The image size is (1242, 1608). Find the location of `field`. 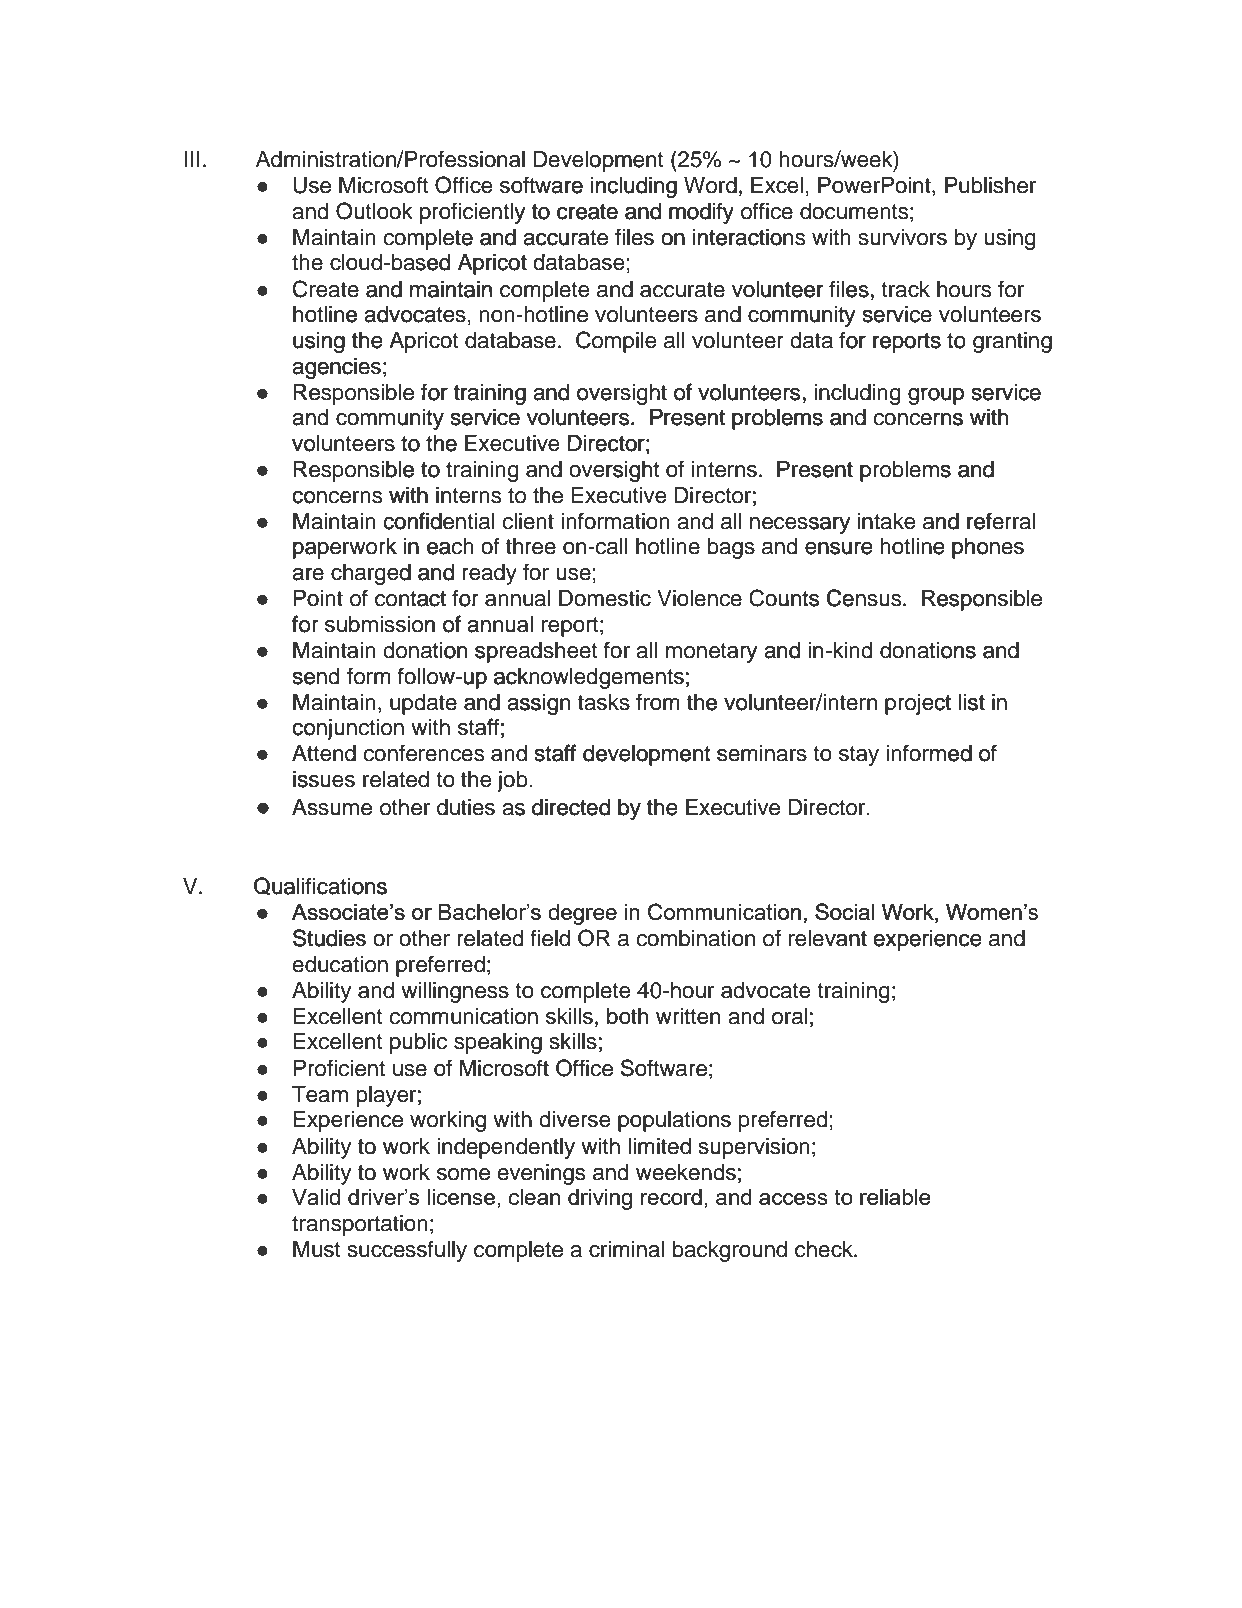

field is located at coordinates (550, 938).
